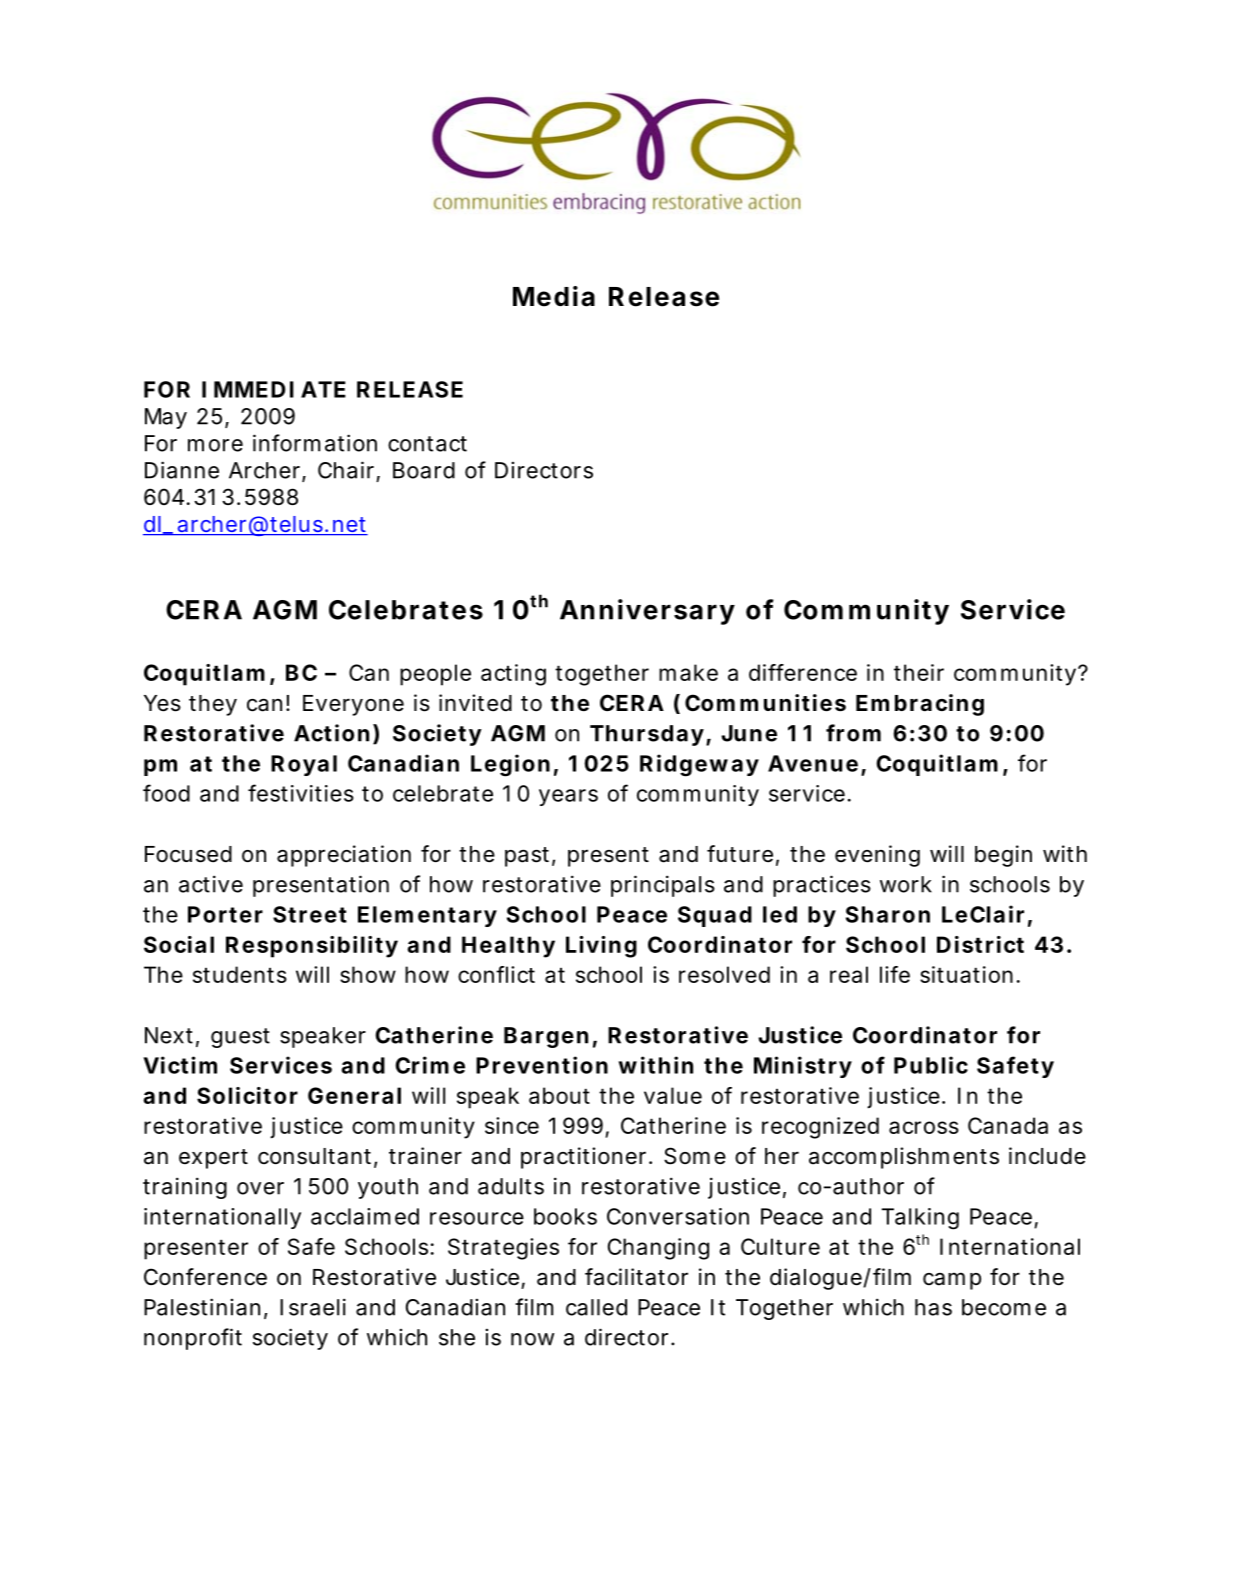  I want to click on their, so click(919, 672).
